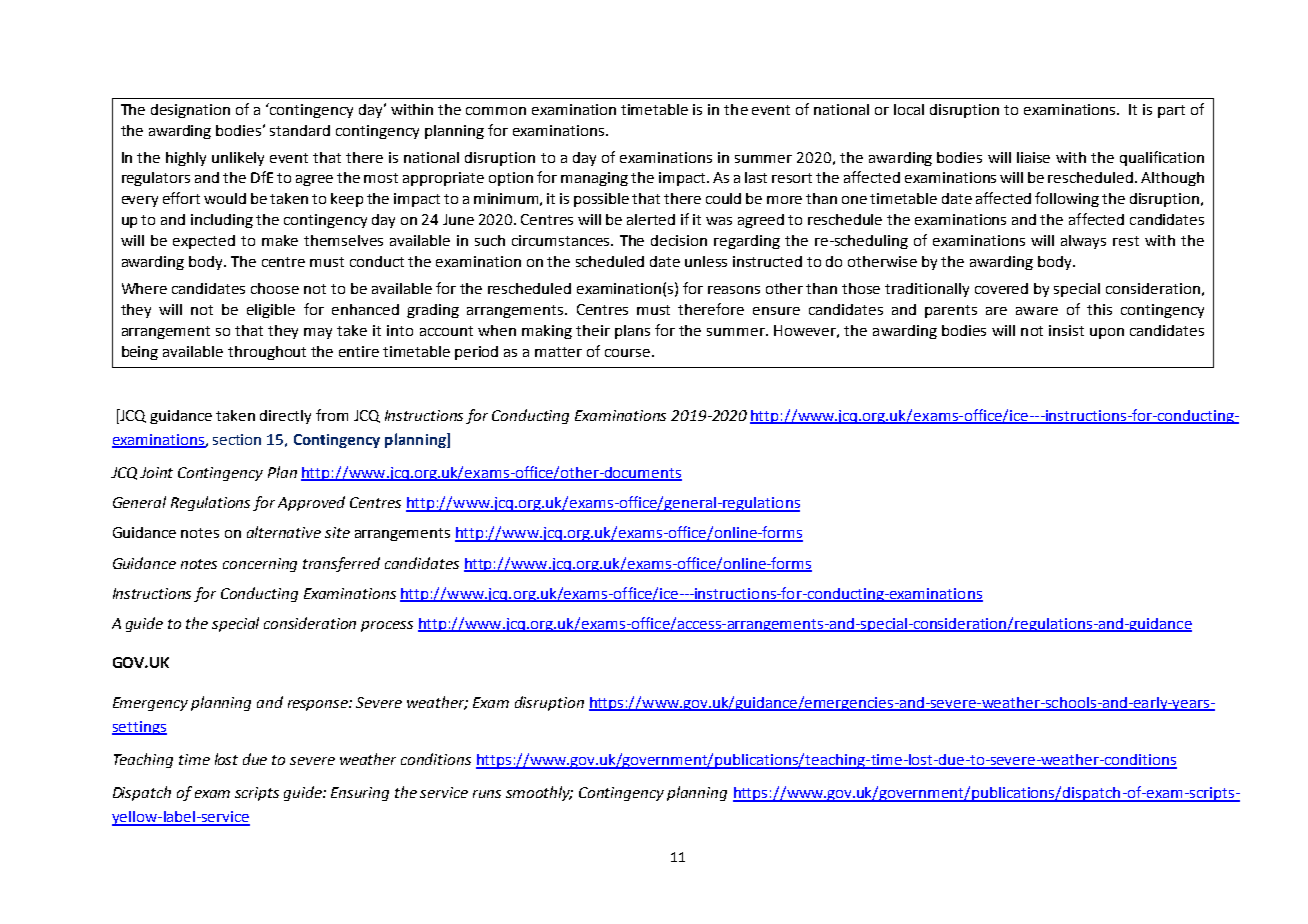 The height and width of the screenshot is (924, 1308). Describe the element at coordinates (1033, 157) in the screenshot. I see `liaise` at that location.
